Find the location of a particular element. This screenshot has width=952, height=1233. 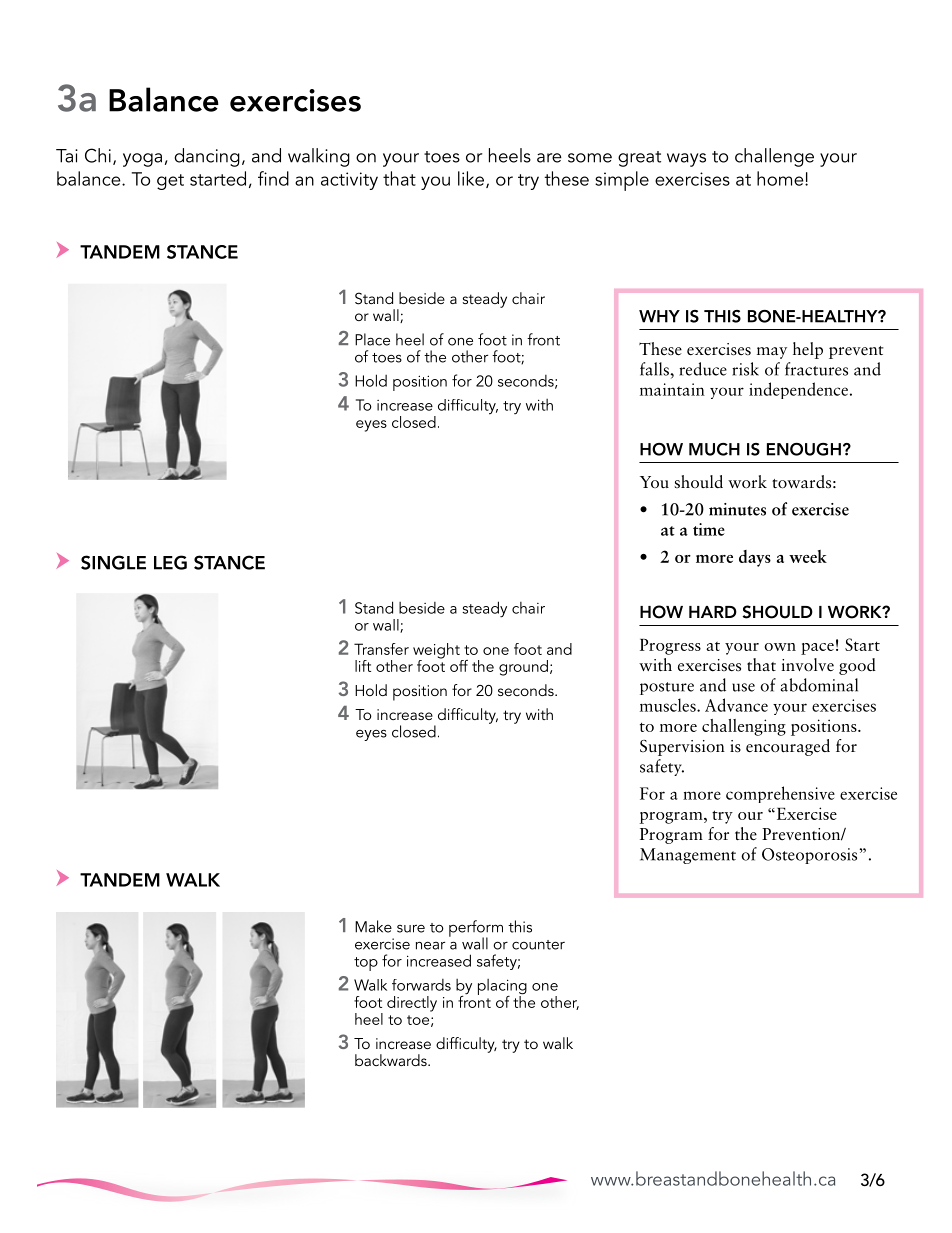

minutes is located at coordinates (737, 509).
